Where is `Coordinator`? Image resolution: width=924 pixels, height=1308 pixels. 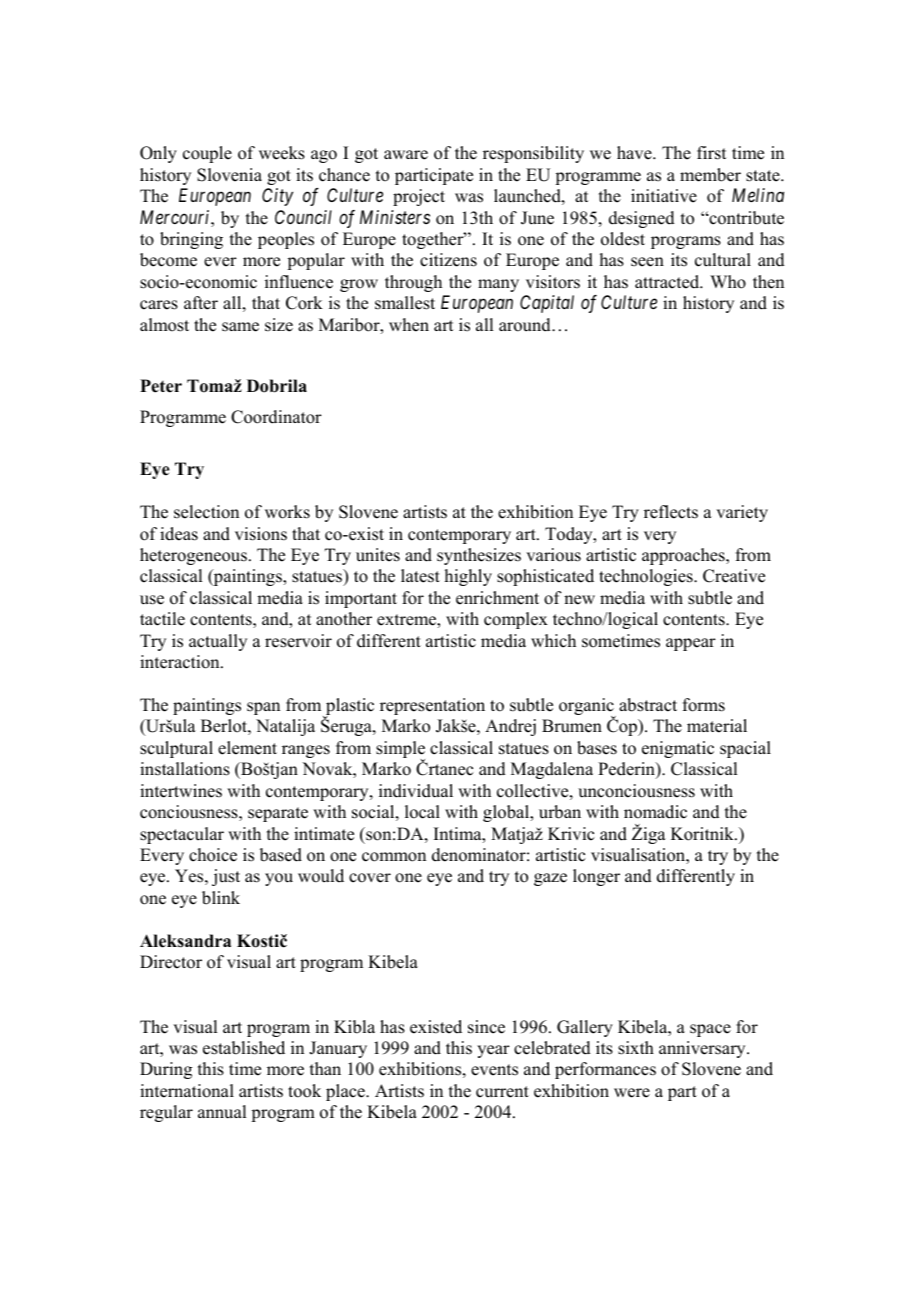 Coordinator is located at coordinates (276, 417).
